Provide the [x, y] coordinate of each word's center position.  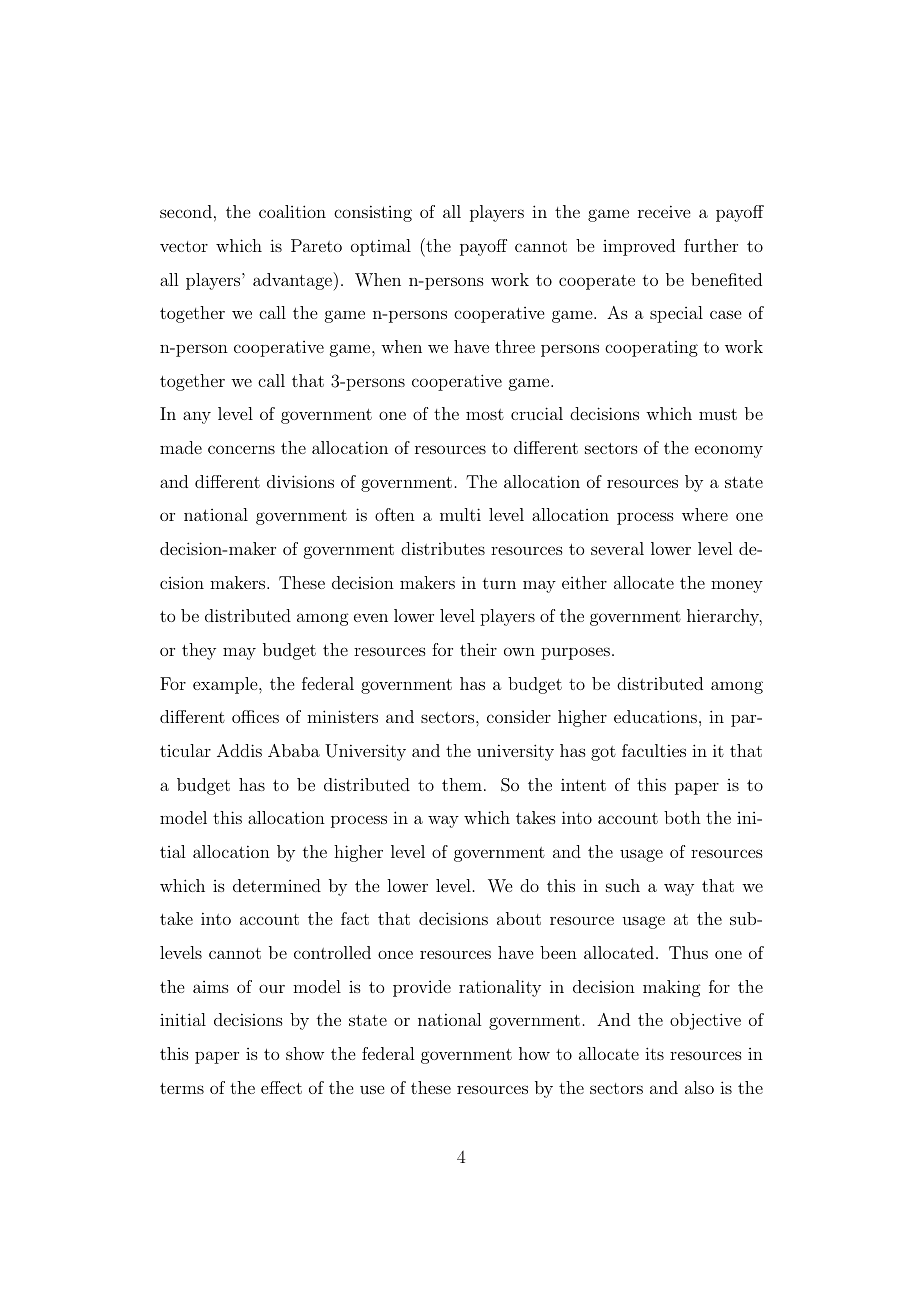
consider [519, 716]
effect [281, 1087]
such [623, 885]
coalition [292, 211]
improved [639, 247]
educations [655, 716]
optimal [381, 247]
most [485, 414]
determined [277, 885]
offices [255, 716]
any [197, 417]
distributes [443, 548]
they [199, 651]
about [519, 918]
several [617, 548]
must [718, 414]
